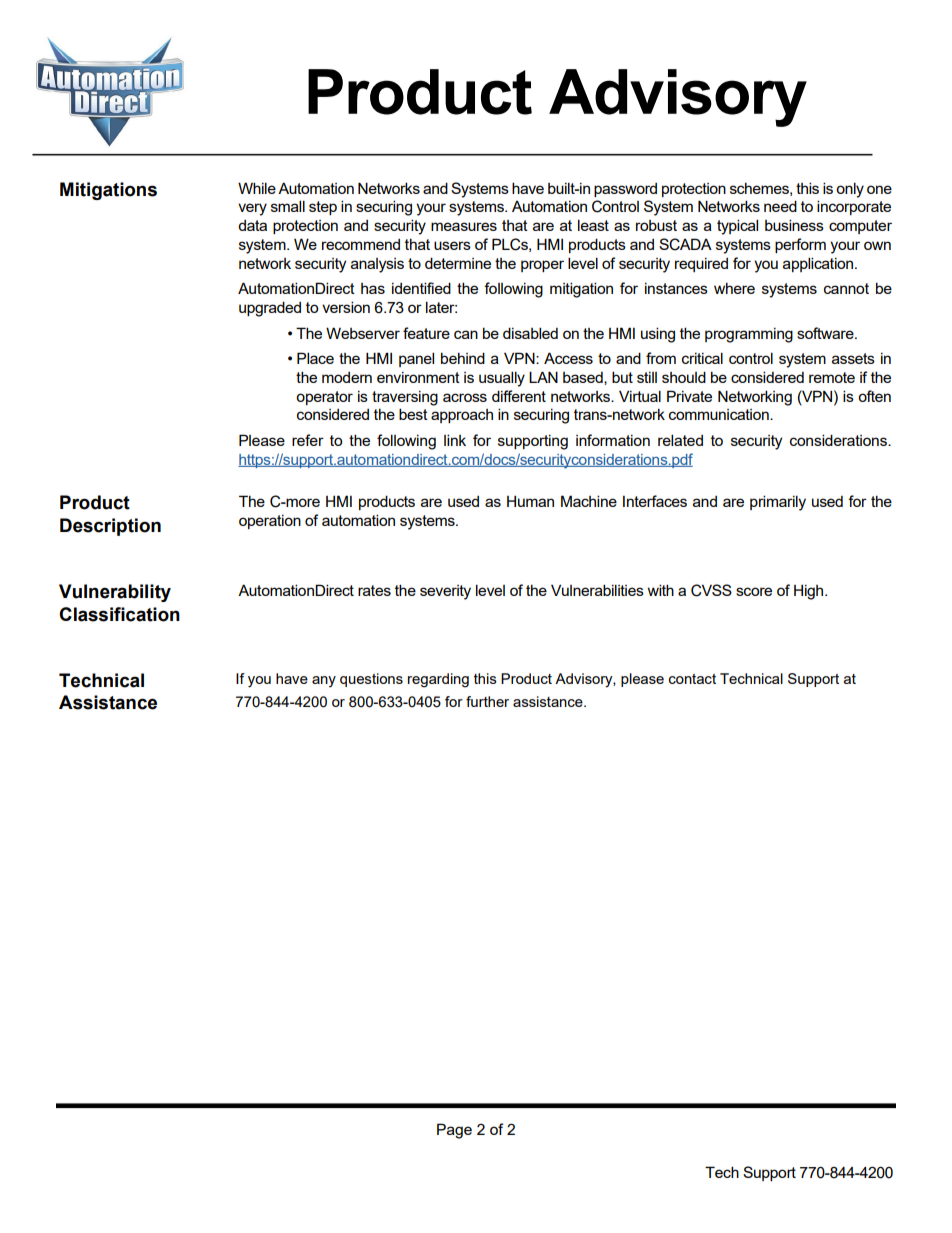 Image resolution: width=952 pixels, height=1233 pixels. Describe the element at coordinates (270, 522) in the page. I see `operation` at that location.
